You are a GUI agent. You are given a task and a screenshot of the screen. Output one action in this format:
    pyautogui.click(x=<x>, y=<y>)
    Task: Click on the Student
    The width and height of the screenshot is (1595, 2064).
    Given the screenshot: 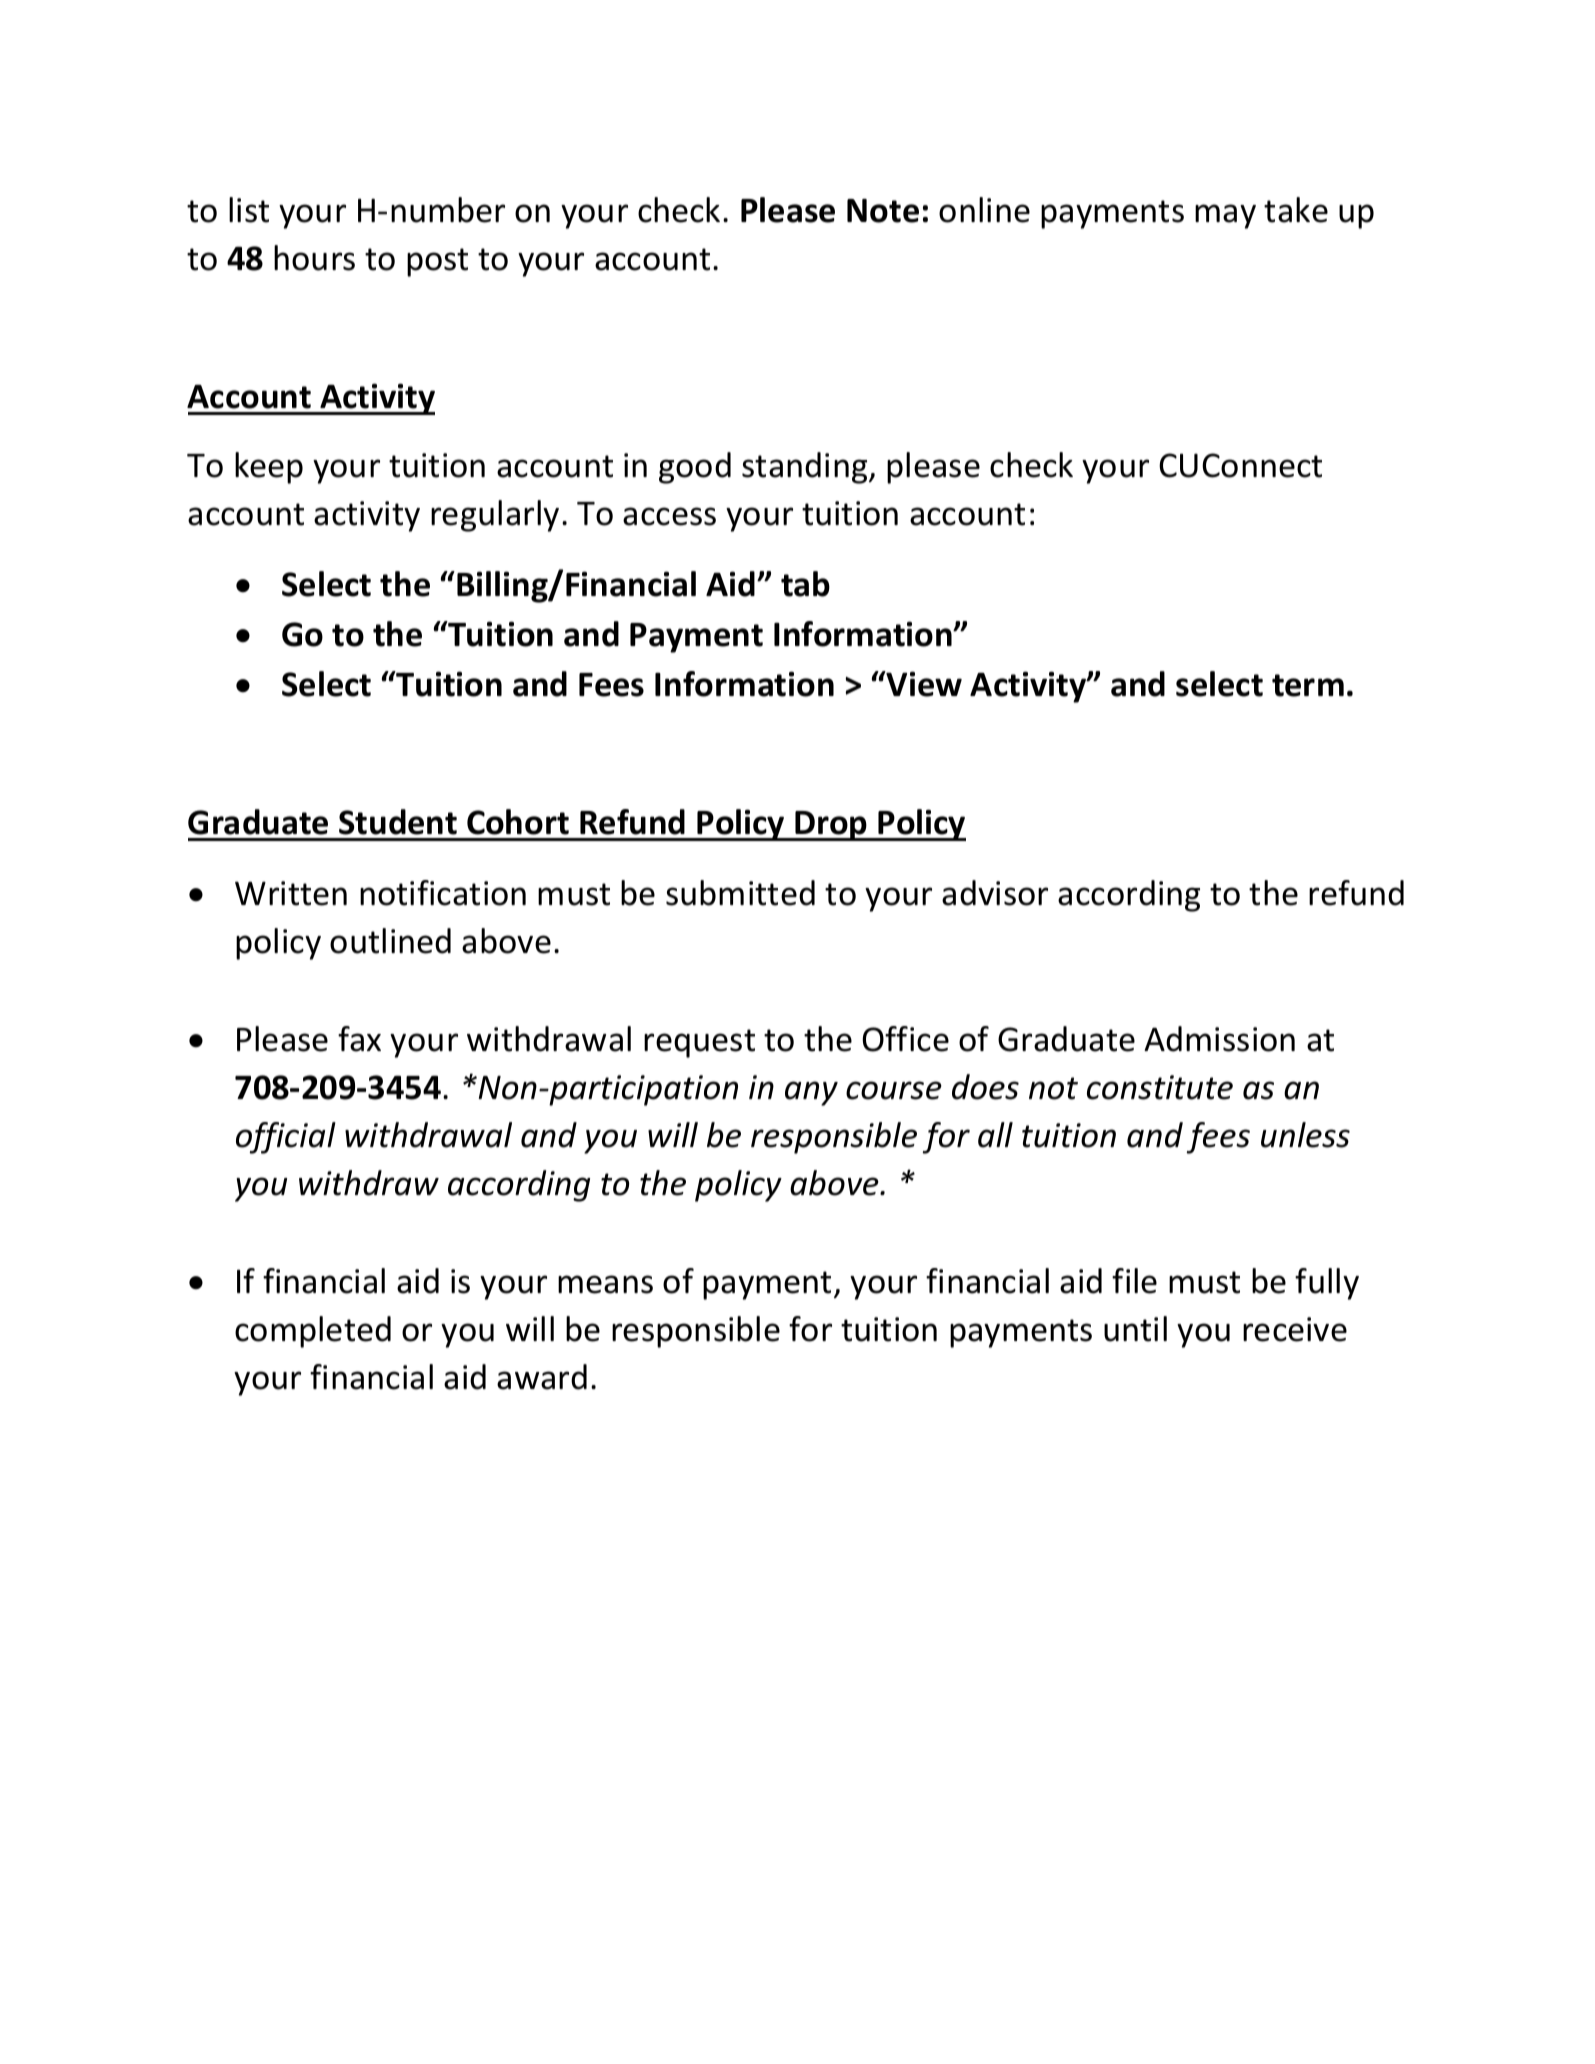 What is the action you would take?
    pyautogui.click(x=398, y=822)
